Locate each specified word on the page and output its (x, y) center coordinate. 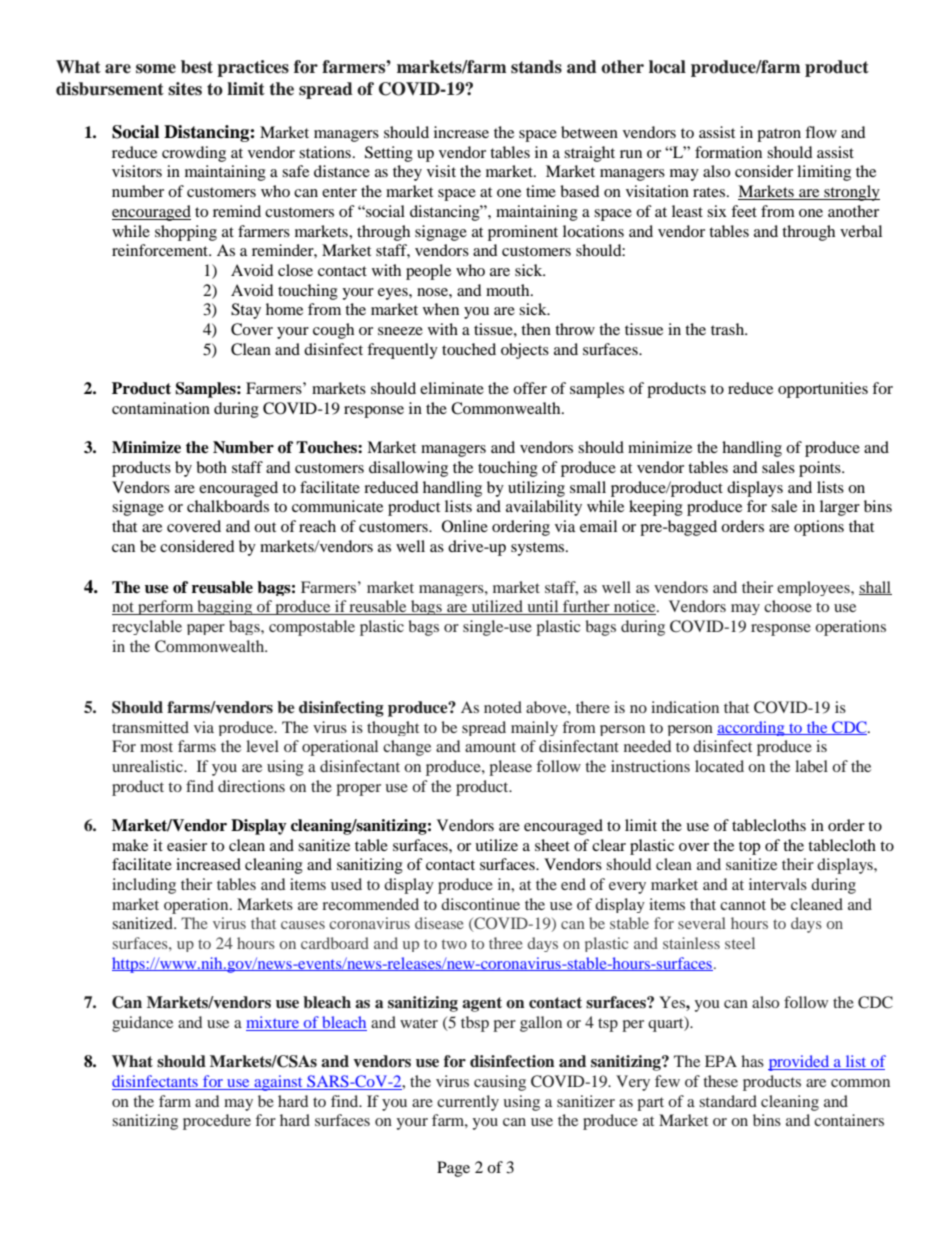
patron (779, 135)
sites (185, 89)
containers (849, 1120)
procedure (217, 1122)
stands (536, 67)
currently (468, 1103)
